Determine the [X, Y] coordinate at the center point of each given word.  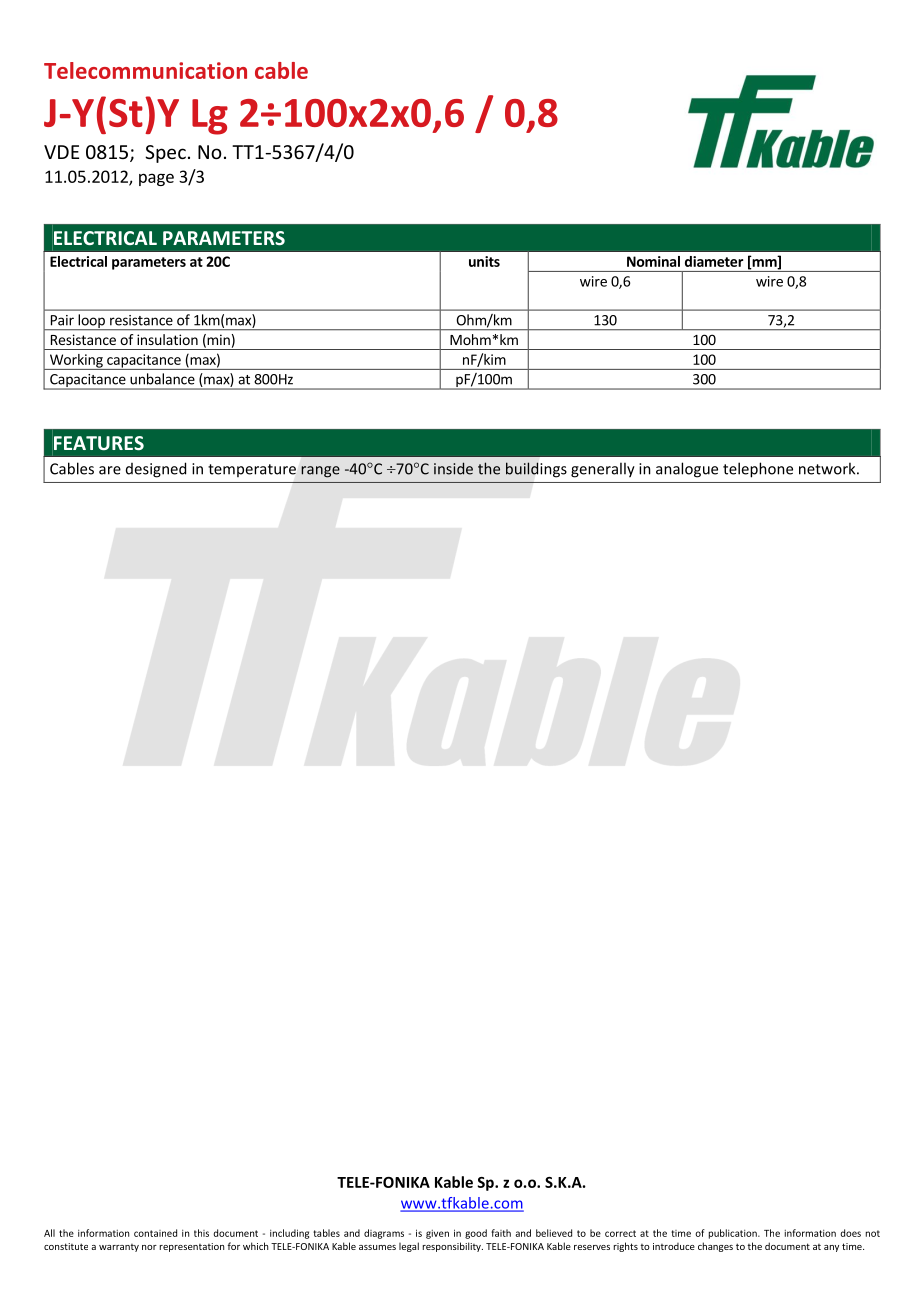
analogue [687, 470]
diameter [714, 261]
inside [453, 468]
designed [156, 470]
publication [734, 1234]
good [476, 1234]
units [484, 261]
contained [155, 1233]
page [156, 179]
